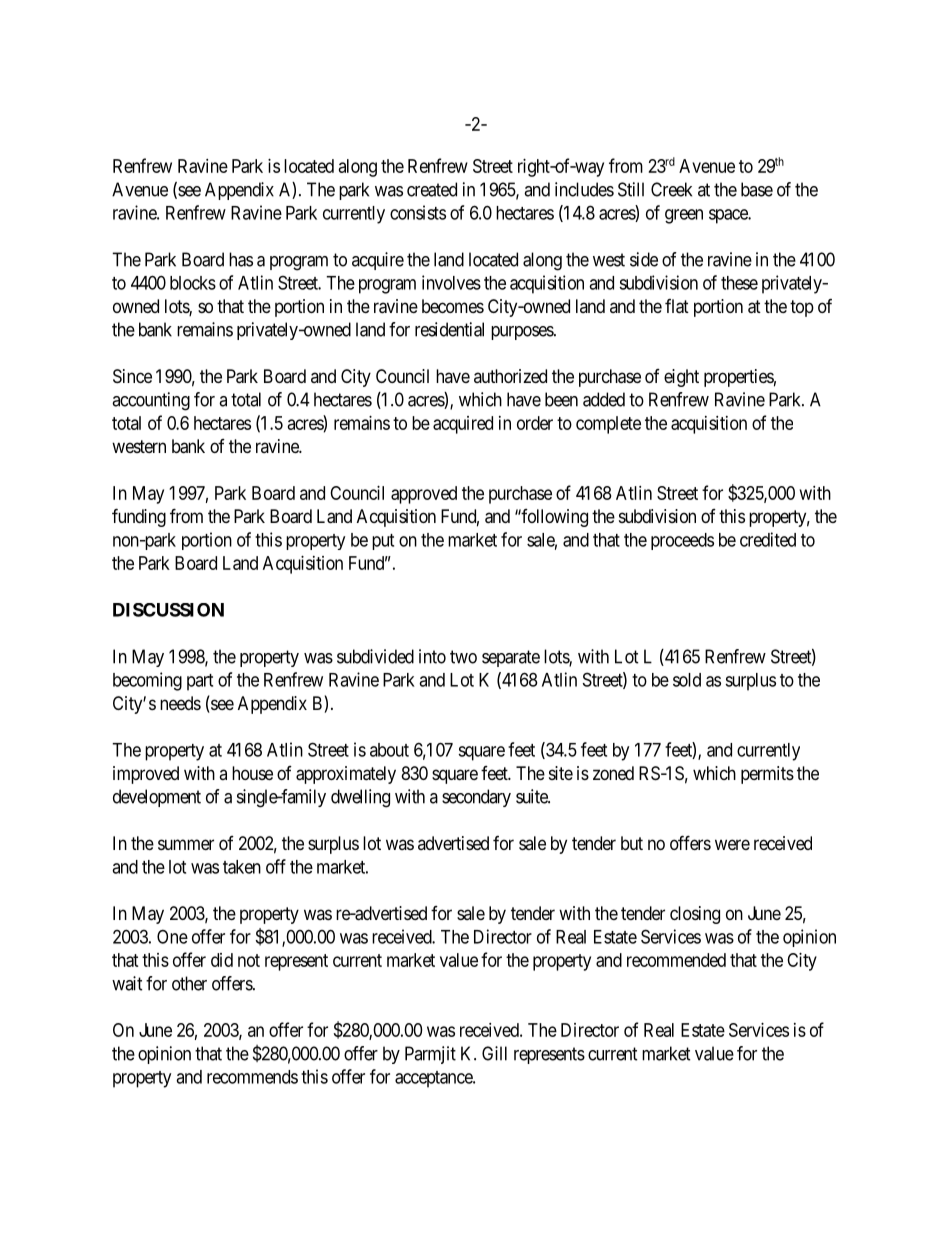  I want to click on accounting, so click(151, 401).
